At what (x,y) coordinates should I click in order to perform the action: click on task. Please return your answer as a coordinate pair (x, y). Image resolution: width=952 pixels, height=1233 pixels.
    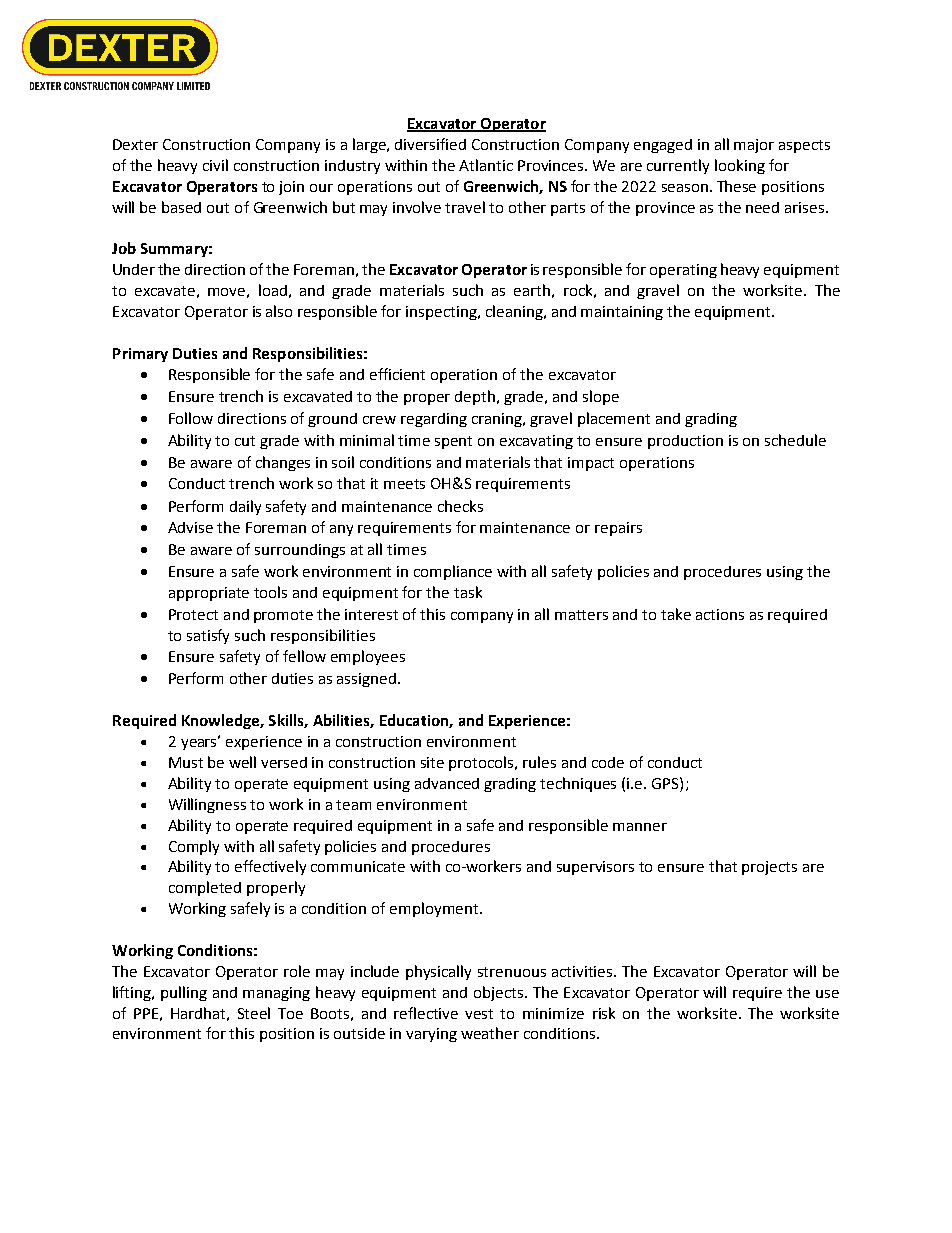
    Looking at the image, I should click on (468, 592).
